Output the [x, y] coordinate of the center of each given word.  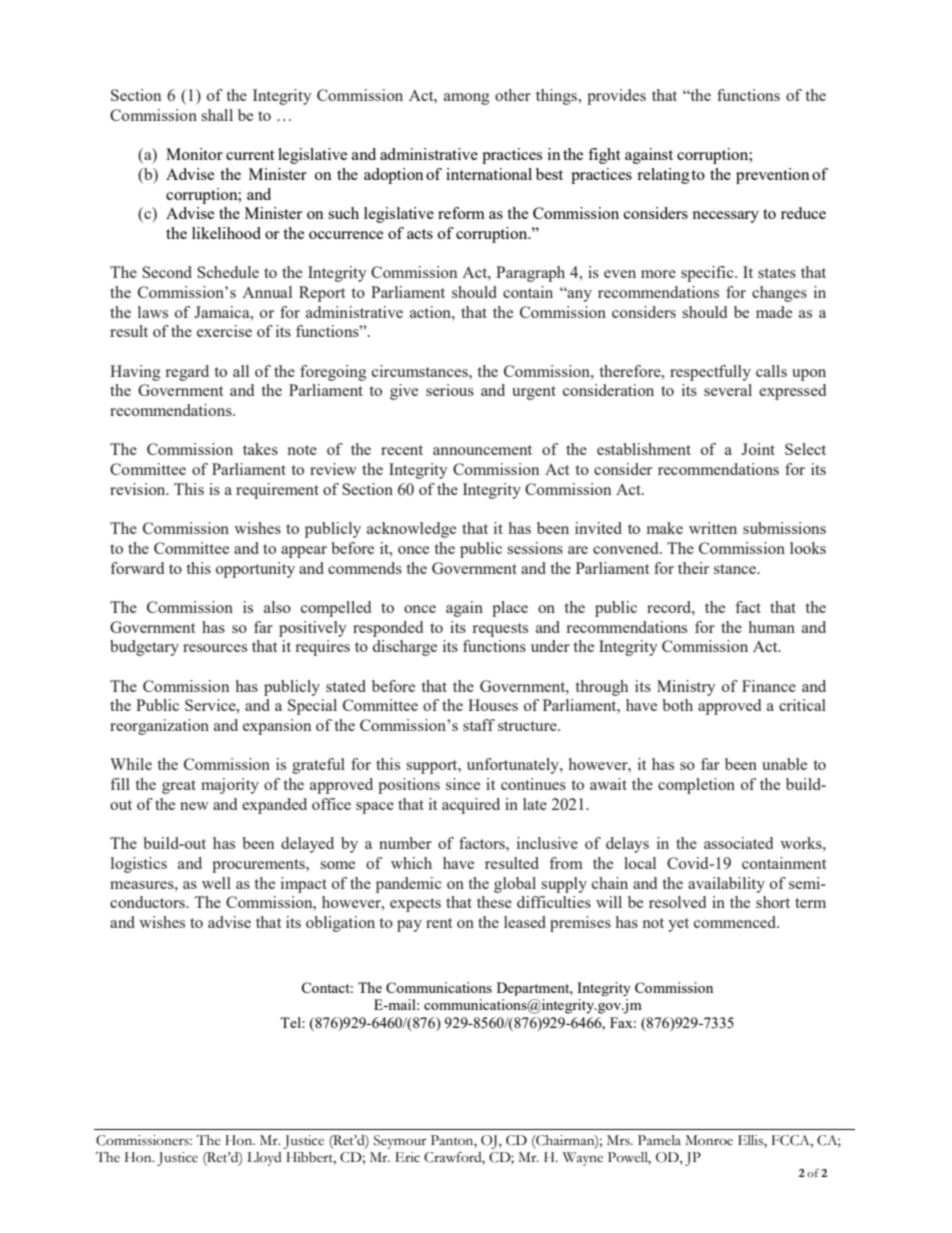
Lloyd [264, 1159]
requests [500, 630]
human [772, 627]
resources [215, 648]
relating [663, 176]
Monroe [709, 1140]
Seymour [400, 1142]
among [467, 99]
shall [217, 115]
